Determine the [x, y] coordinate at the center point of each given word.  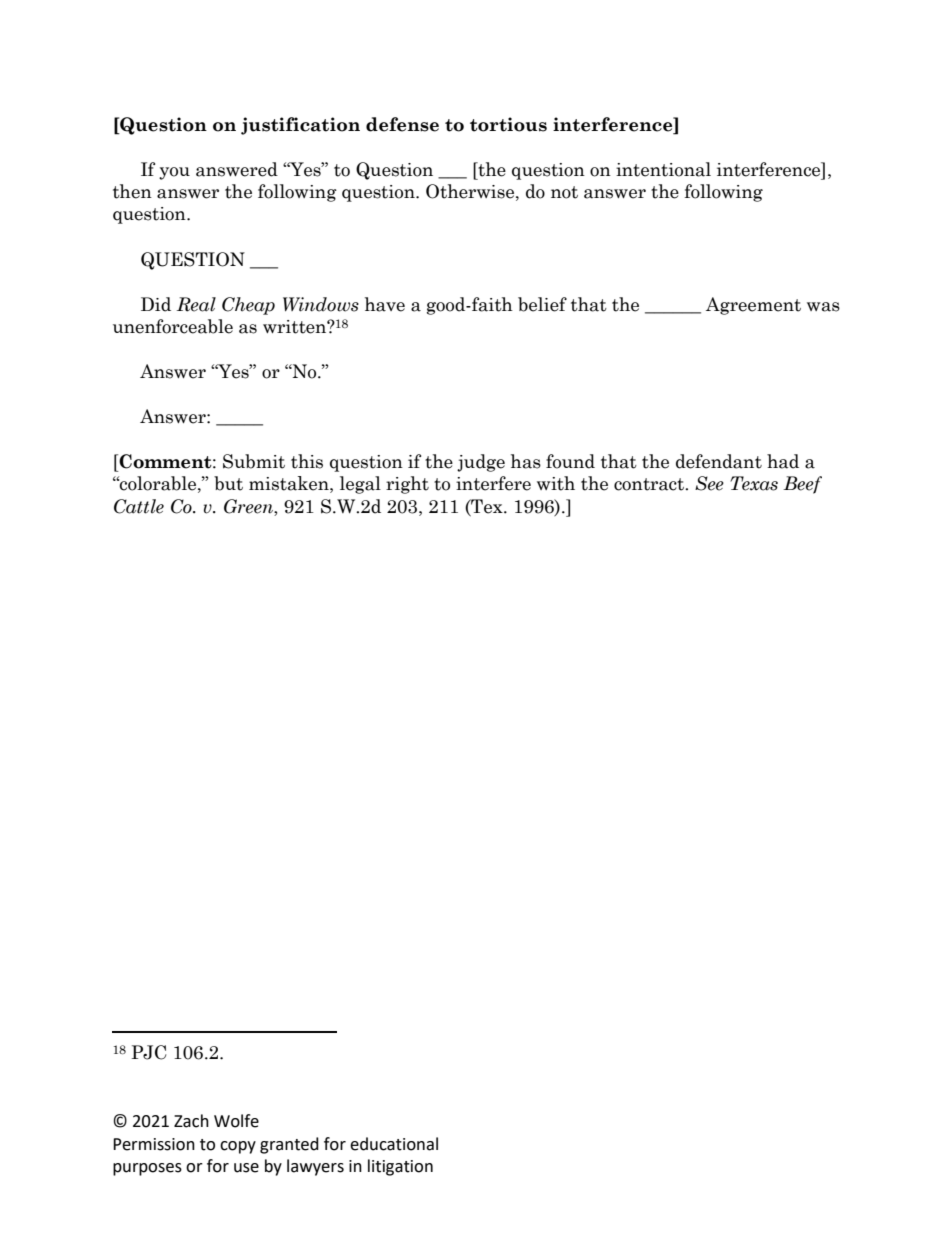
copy [238, 1147]
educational [394, 1144]
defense [402, 124]
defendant [719, 461]
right [407, 485]
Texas [754, 483]
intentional [663, 169]
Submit [254, 461]
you [174, 173]
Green [249, 506]
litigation [400, 1167]
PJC [148, 1052]
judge [481, 463]
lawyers [315, 1167]
